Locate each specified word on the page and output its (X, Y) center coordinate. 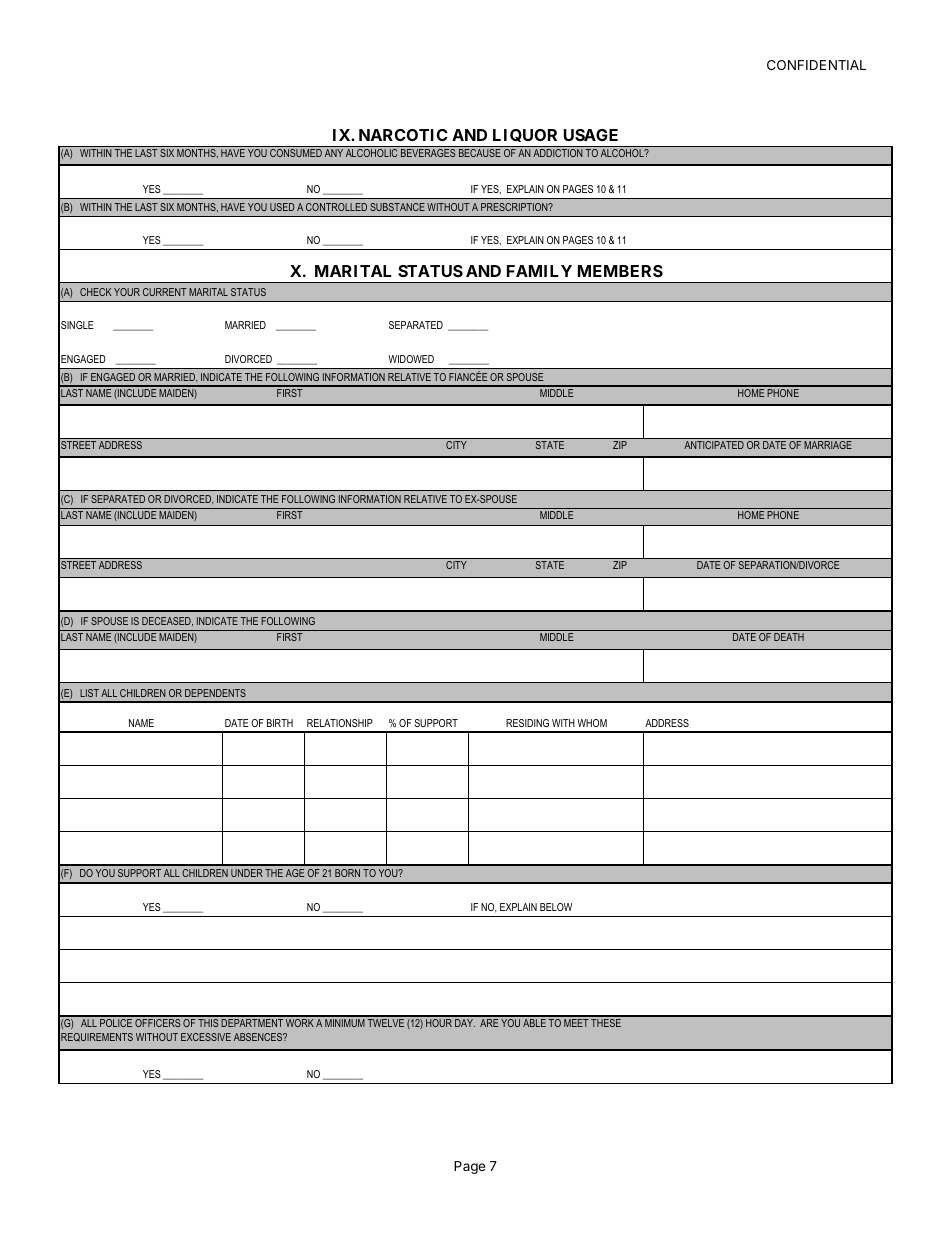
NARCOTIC (403, 135)
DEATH (789, 637)
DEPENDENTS (215, 693)
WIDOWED (411, 359)
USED (282, 207)
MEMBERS (620, 271)
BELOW (556, 907)
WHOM (592, 723)
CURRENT (165, 292)
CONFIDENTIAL (816, 65)
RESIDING (527, 723)
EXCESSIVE (206, 1037)
